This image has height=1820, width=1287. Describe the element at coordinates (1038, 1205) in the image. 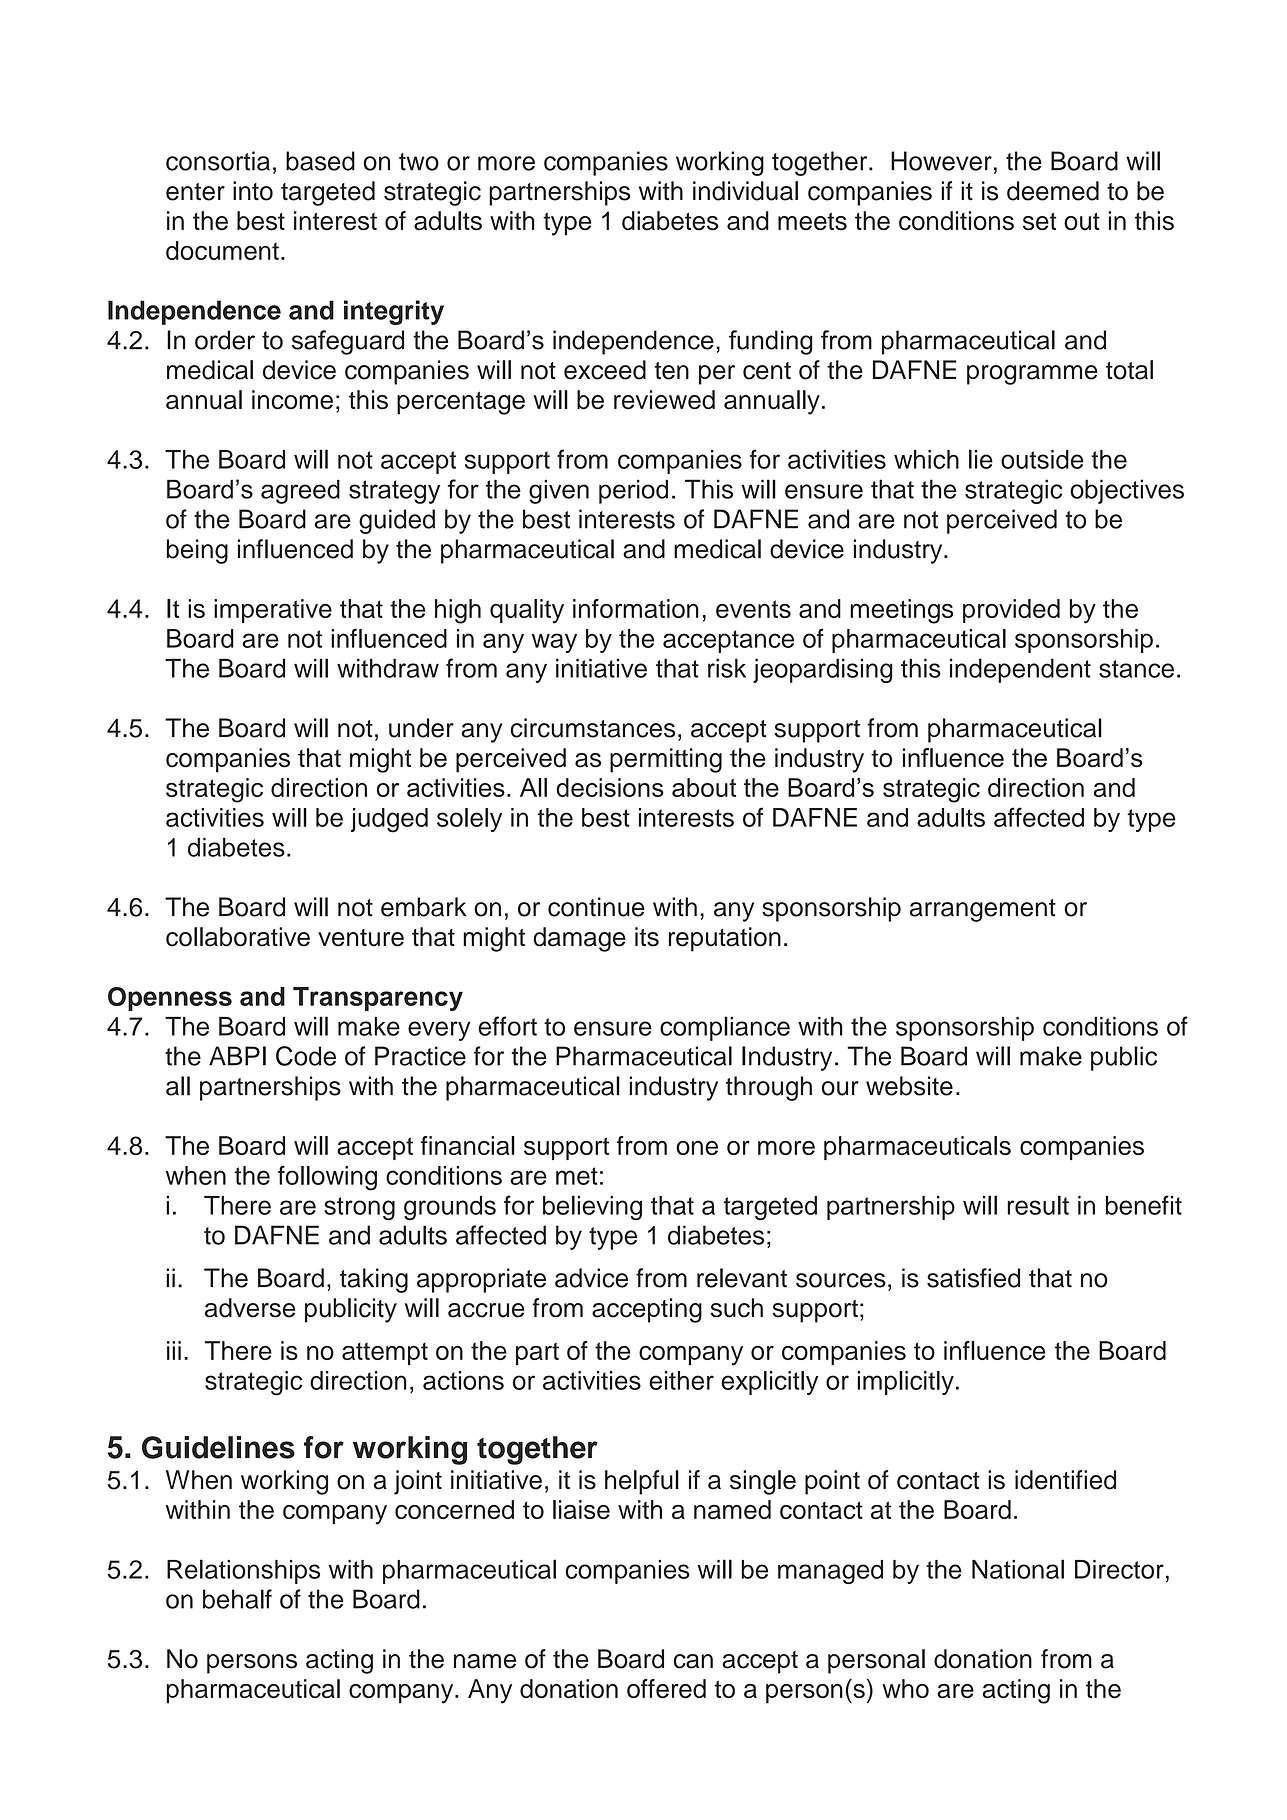

I see `result` at that location.
